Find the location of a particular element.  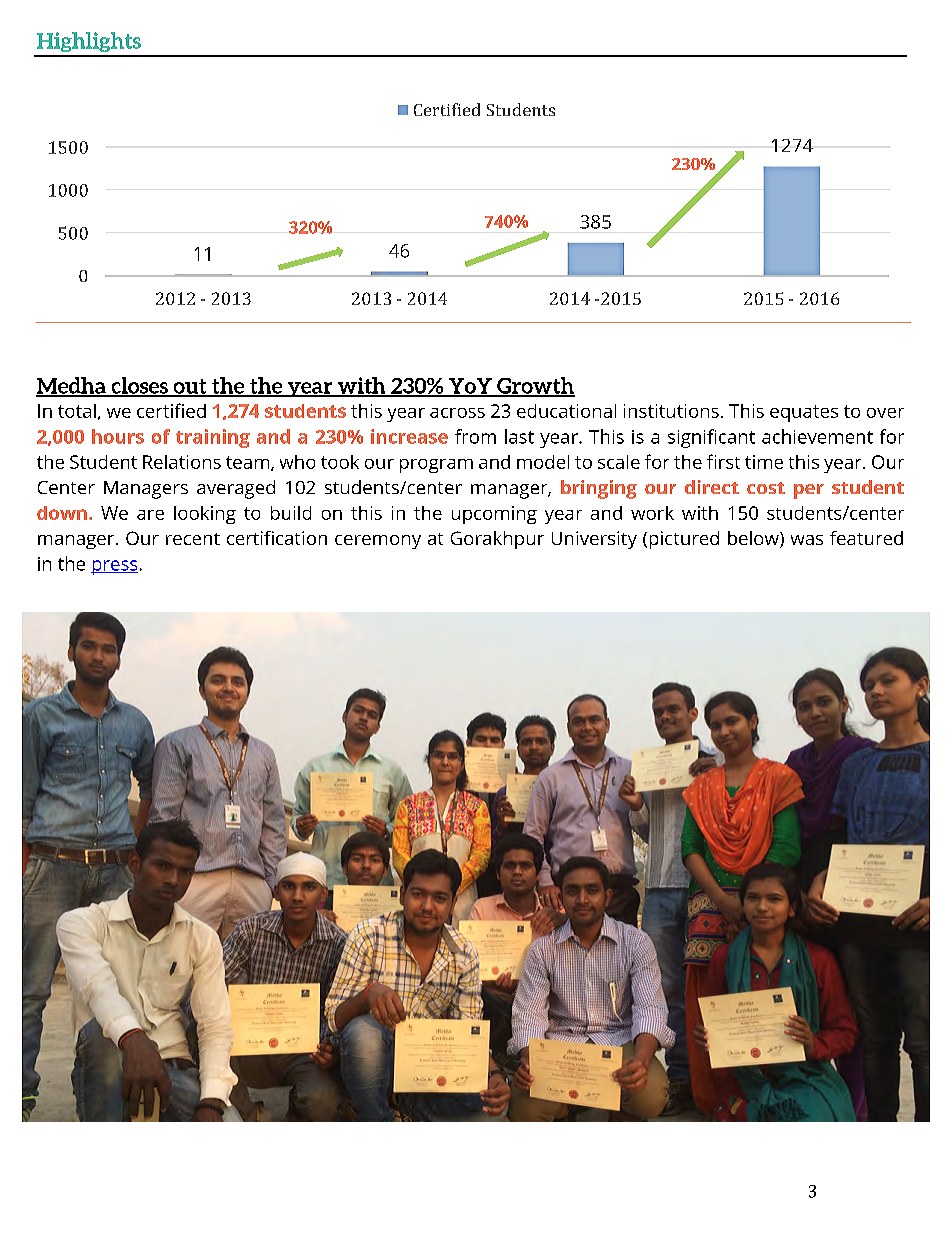

equates is located at coordinates (804, 413).
